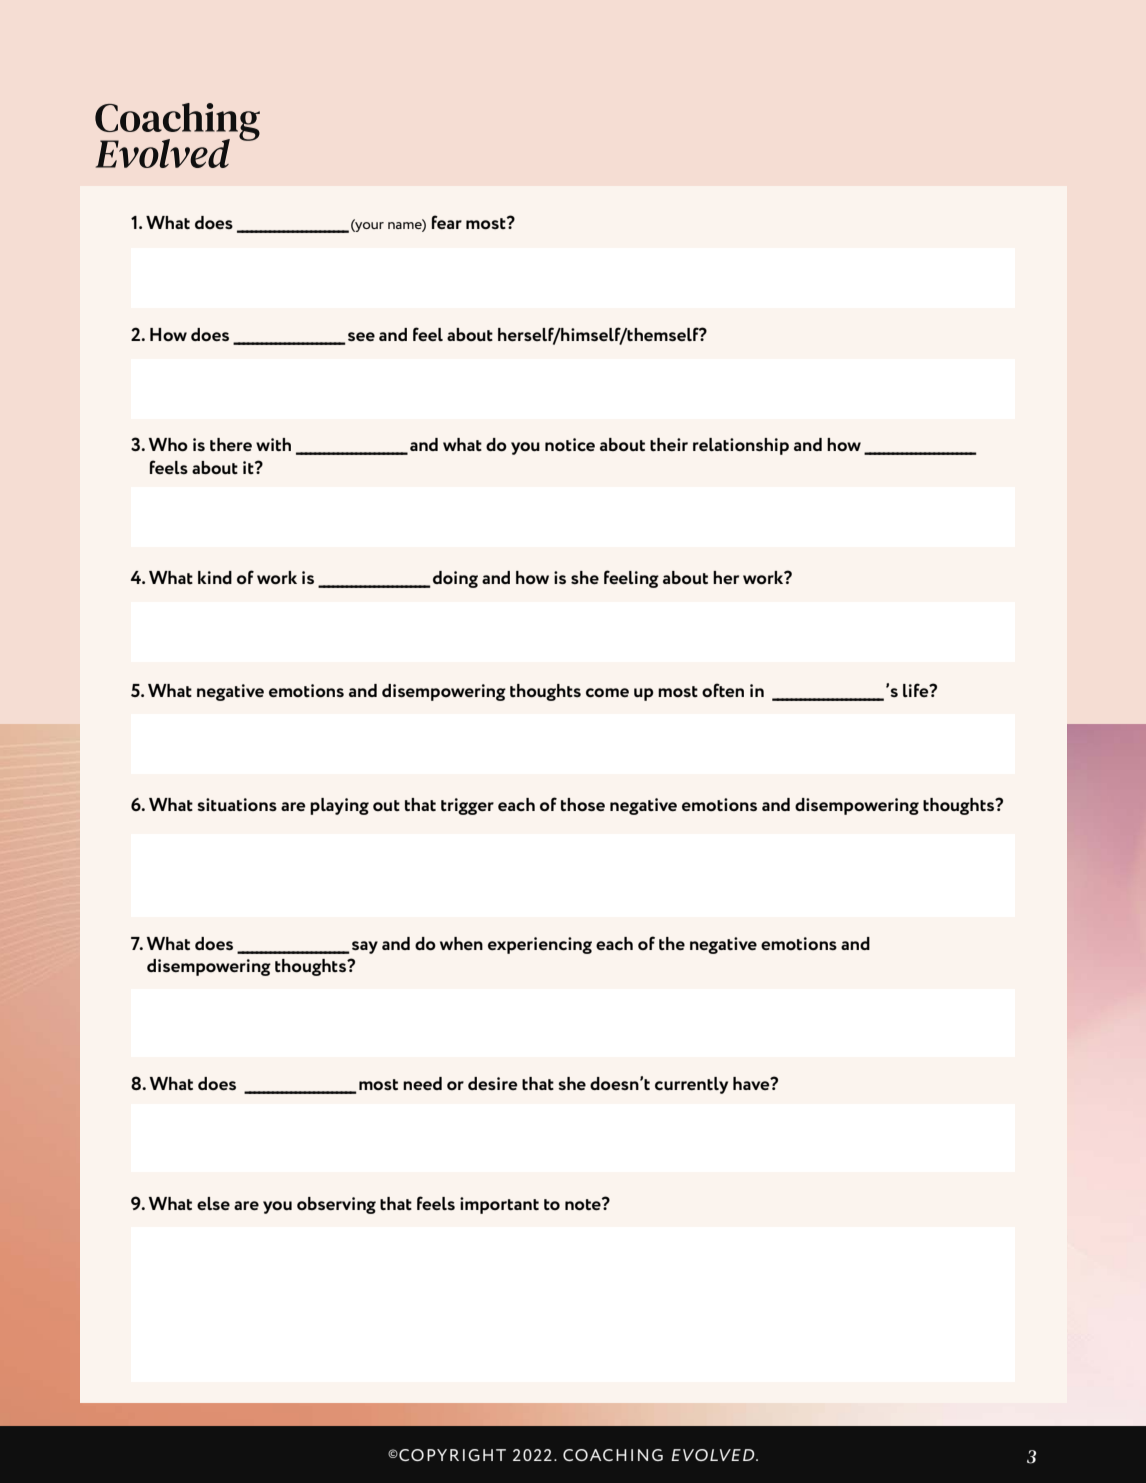 This screenshot has height=1483, width=1146. Describe the element at coordinates (213, 1203) in the screenshot. I see `else` at that location.
